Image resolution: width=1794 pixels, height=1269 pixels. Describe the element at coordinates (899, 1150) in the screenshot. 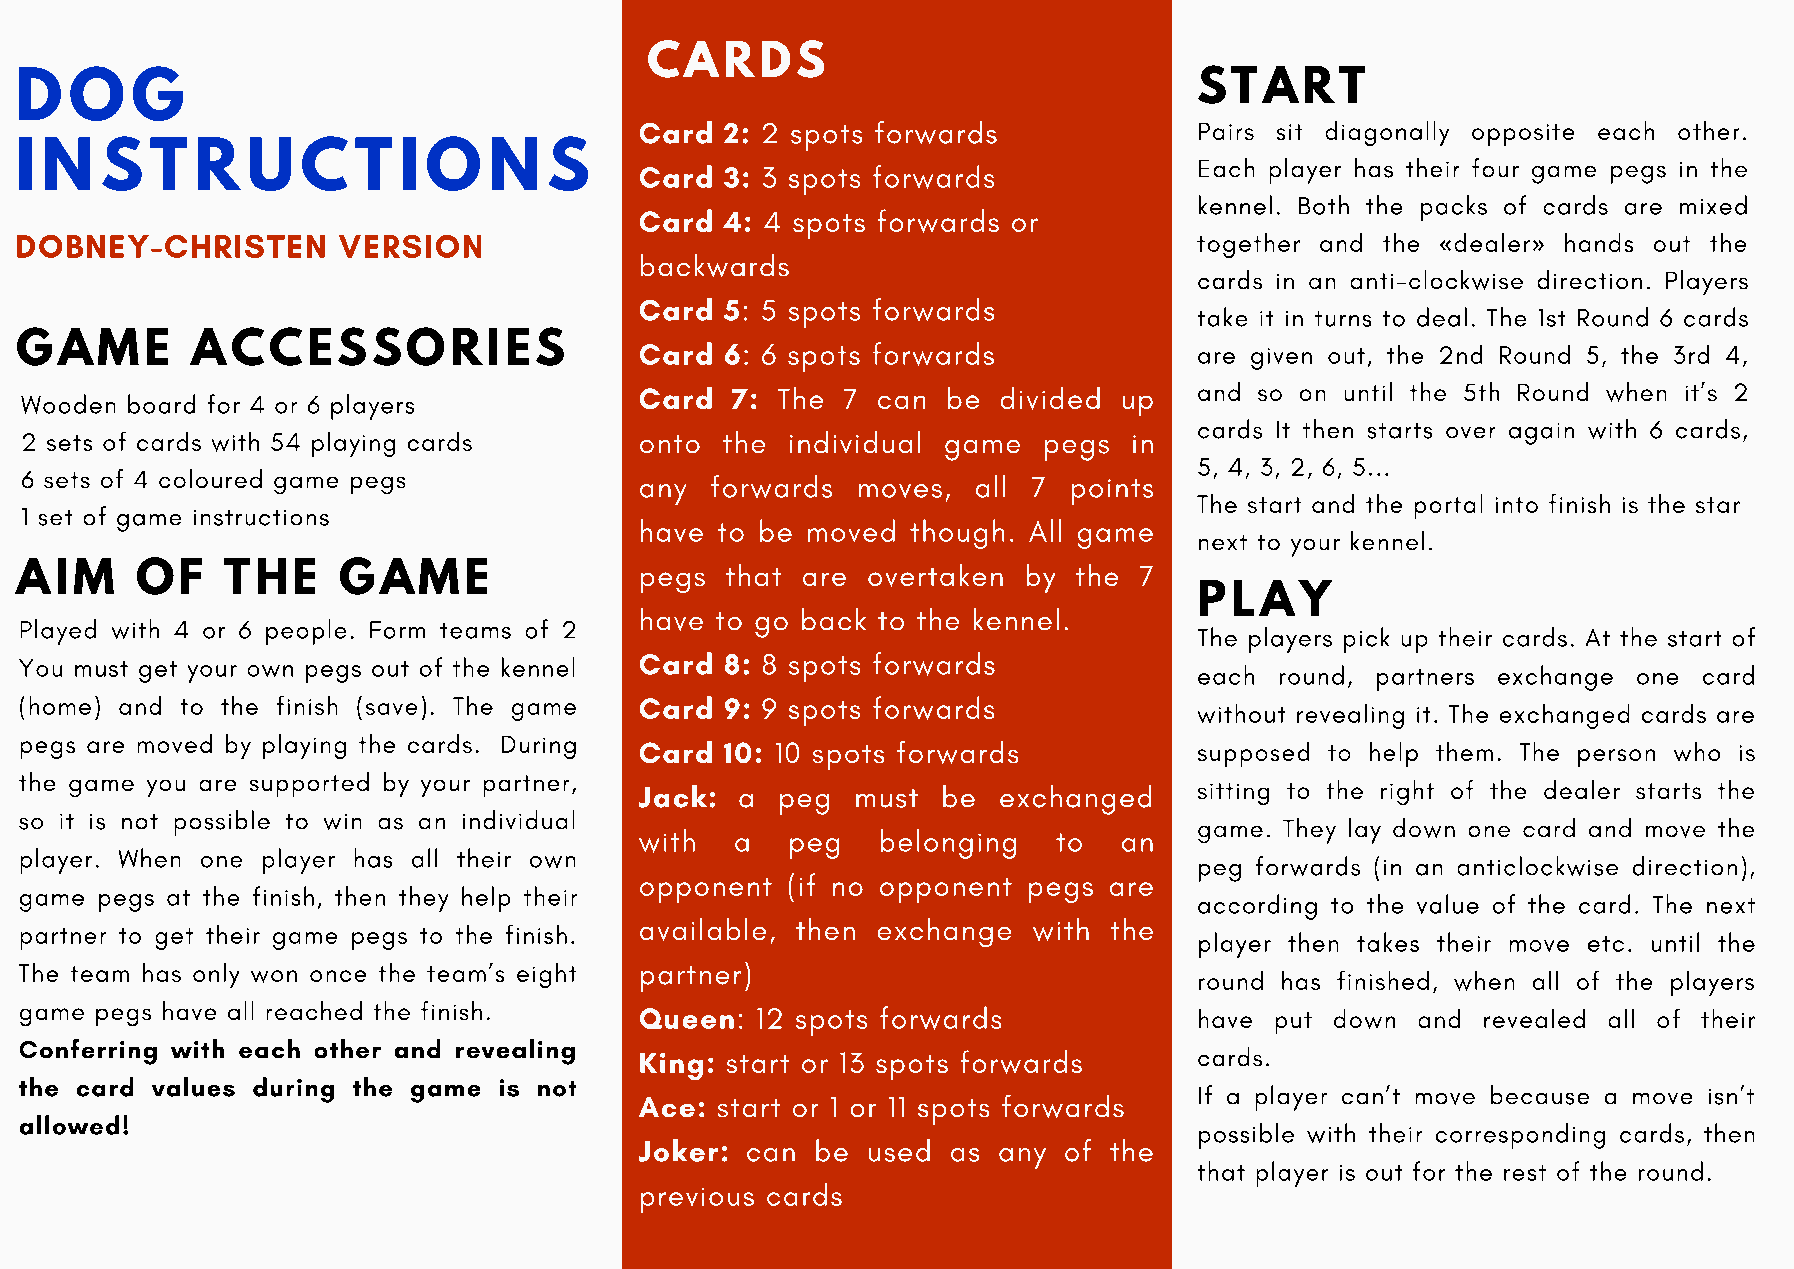

I see `used` at that location.
